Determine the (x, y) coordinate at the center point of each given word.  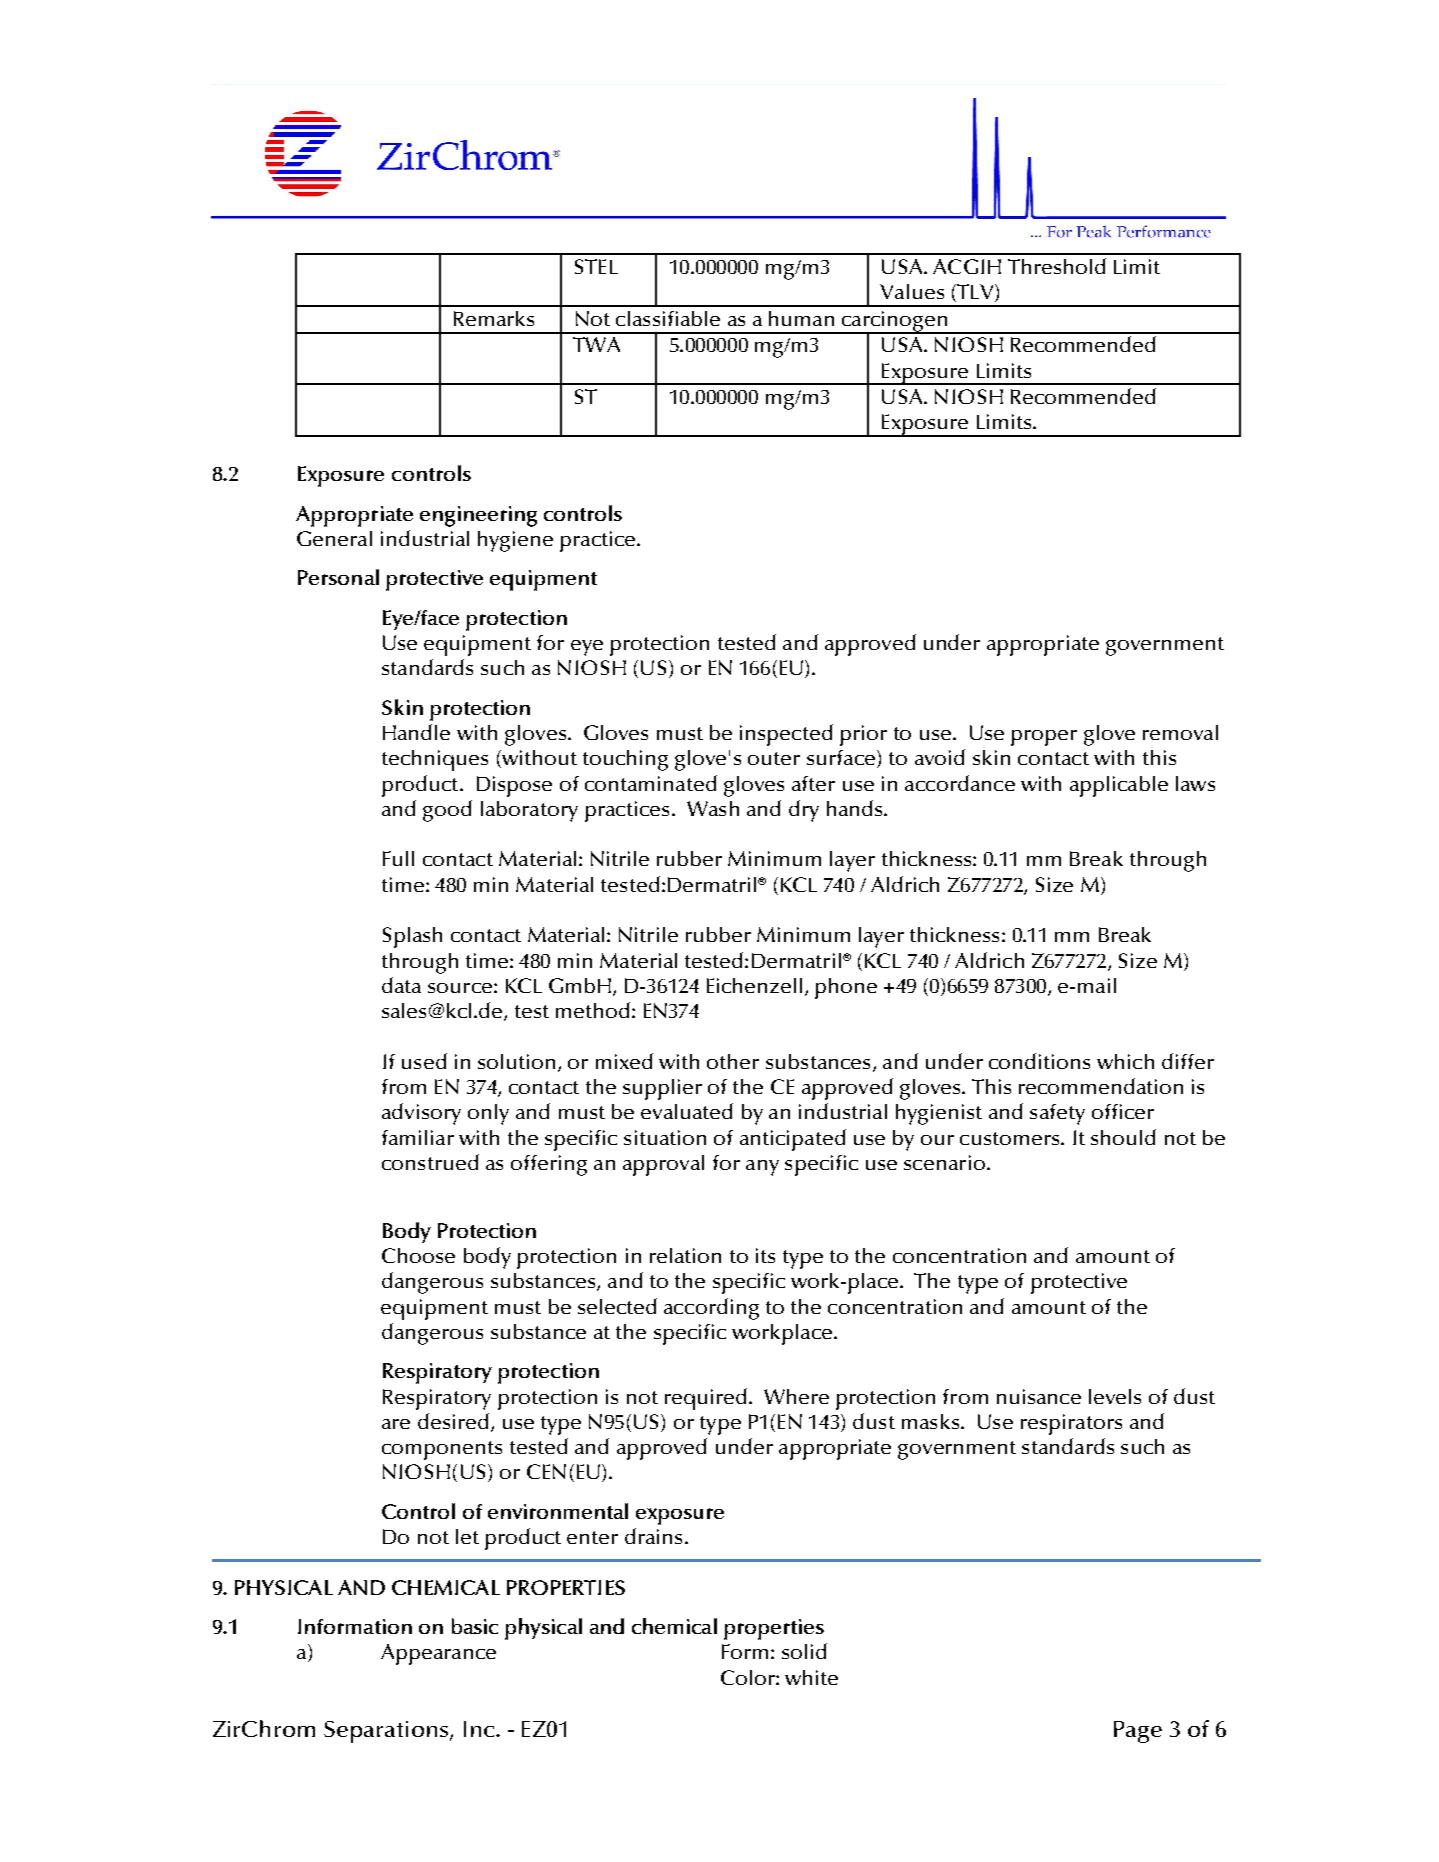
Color (749, 1677)
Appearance (438, 1654)
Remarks (494, 318)
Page (1138, 1732)
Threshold (1057, 266)
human (801, 318)
